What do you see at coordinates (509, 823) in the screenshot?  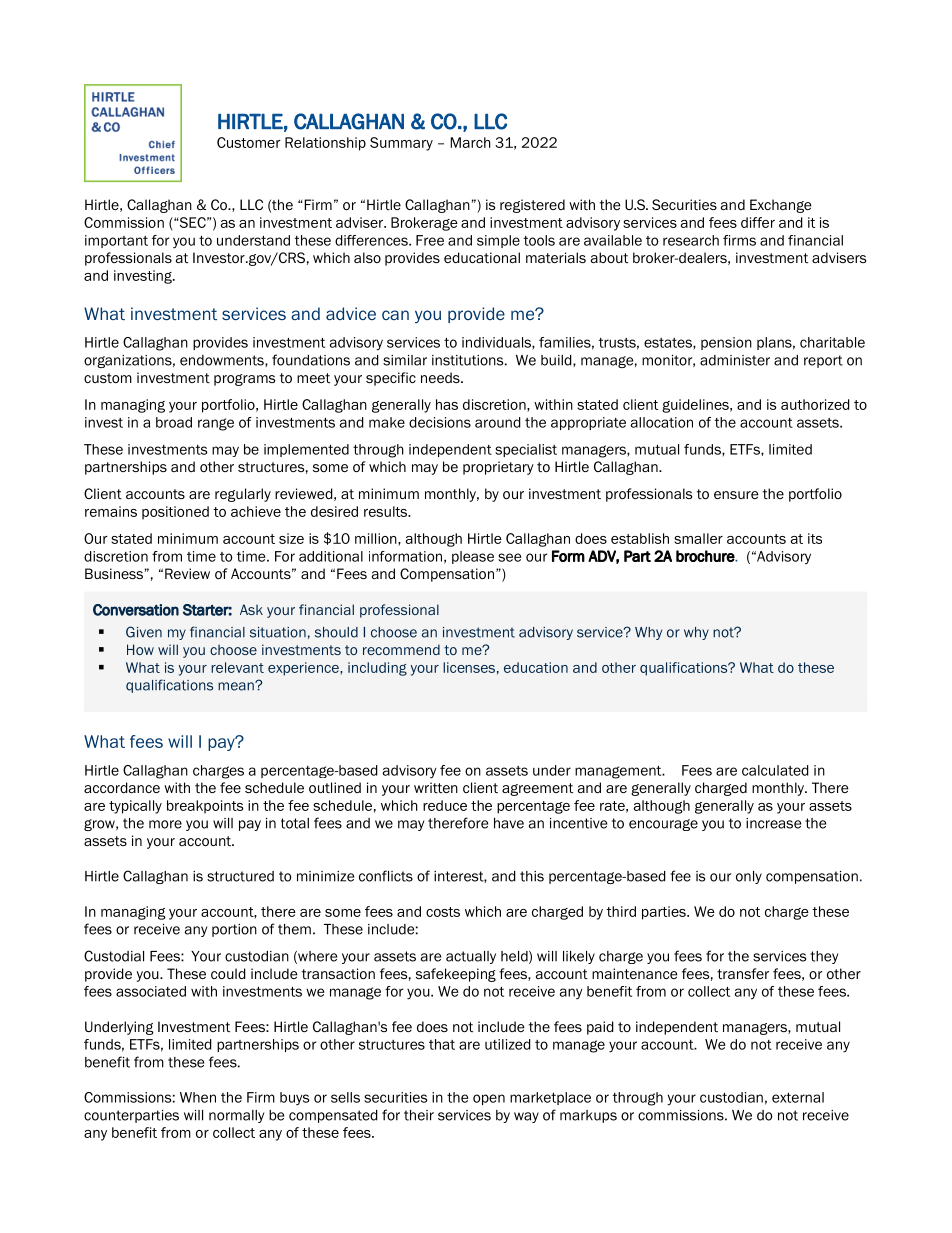 I see `have` at bounding box center [509, 823].
